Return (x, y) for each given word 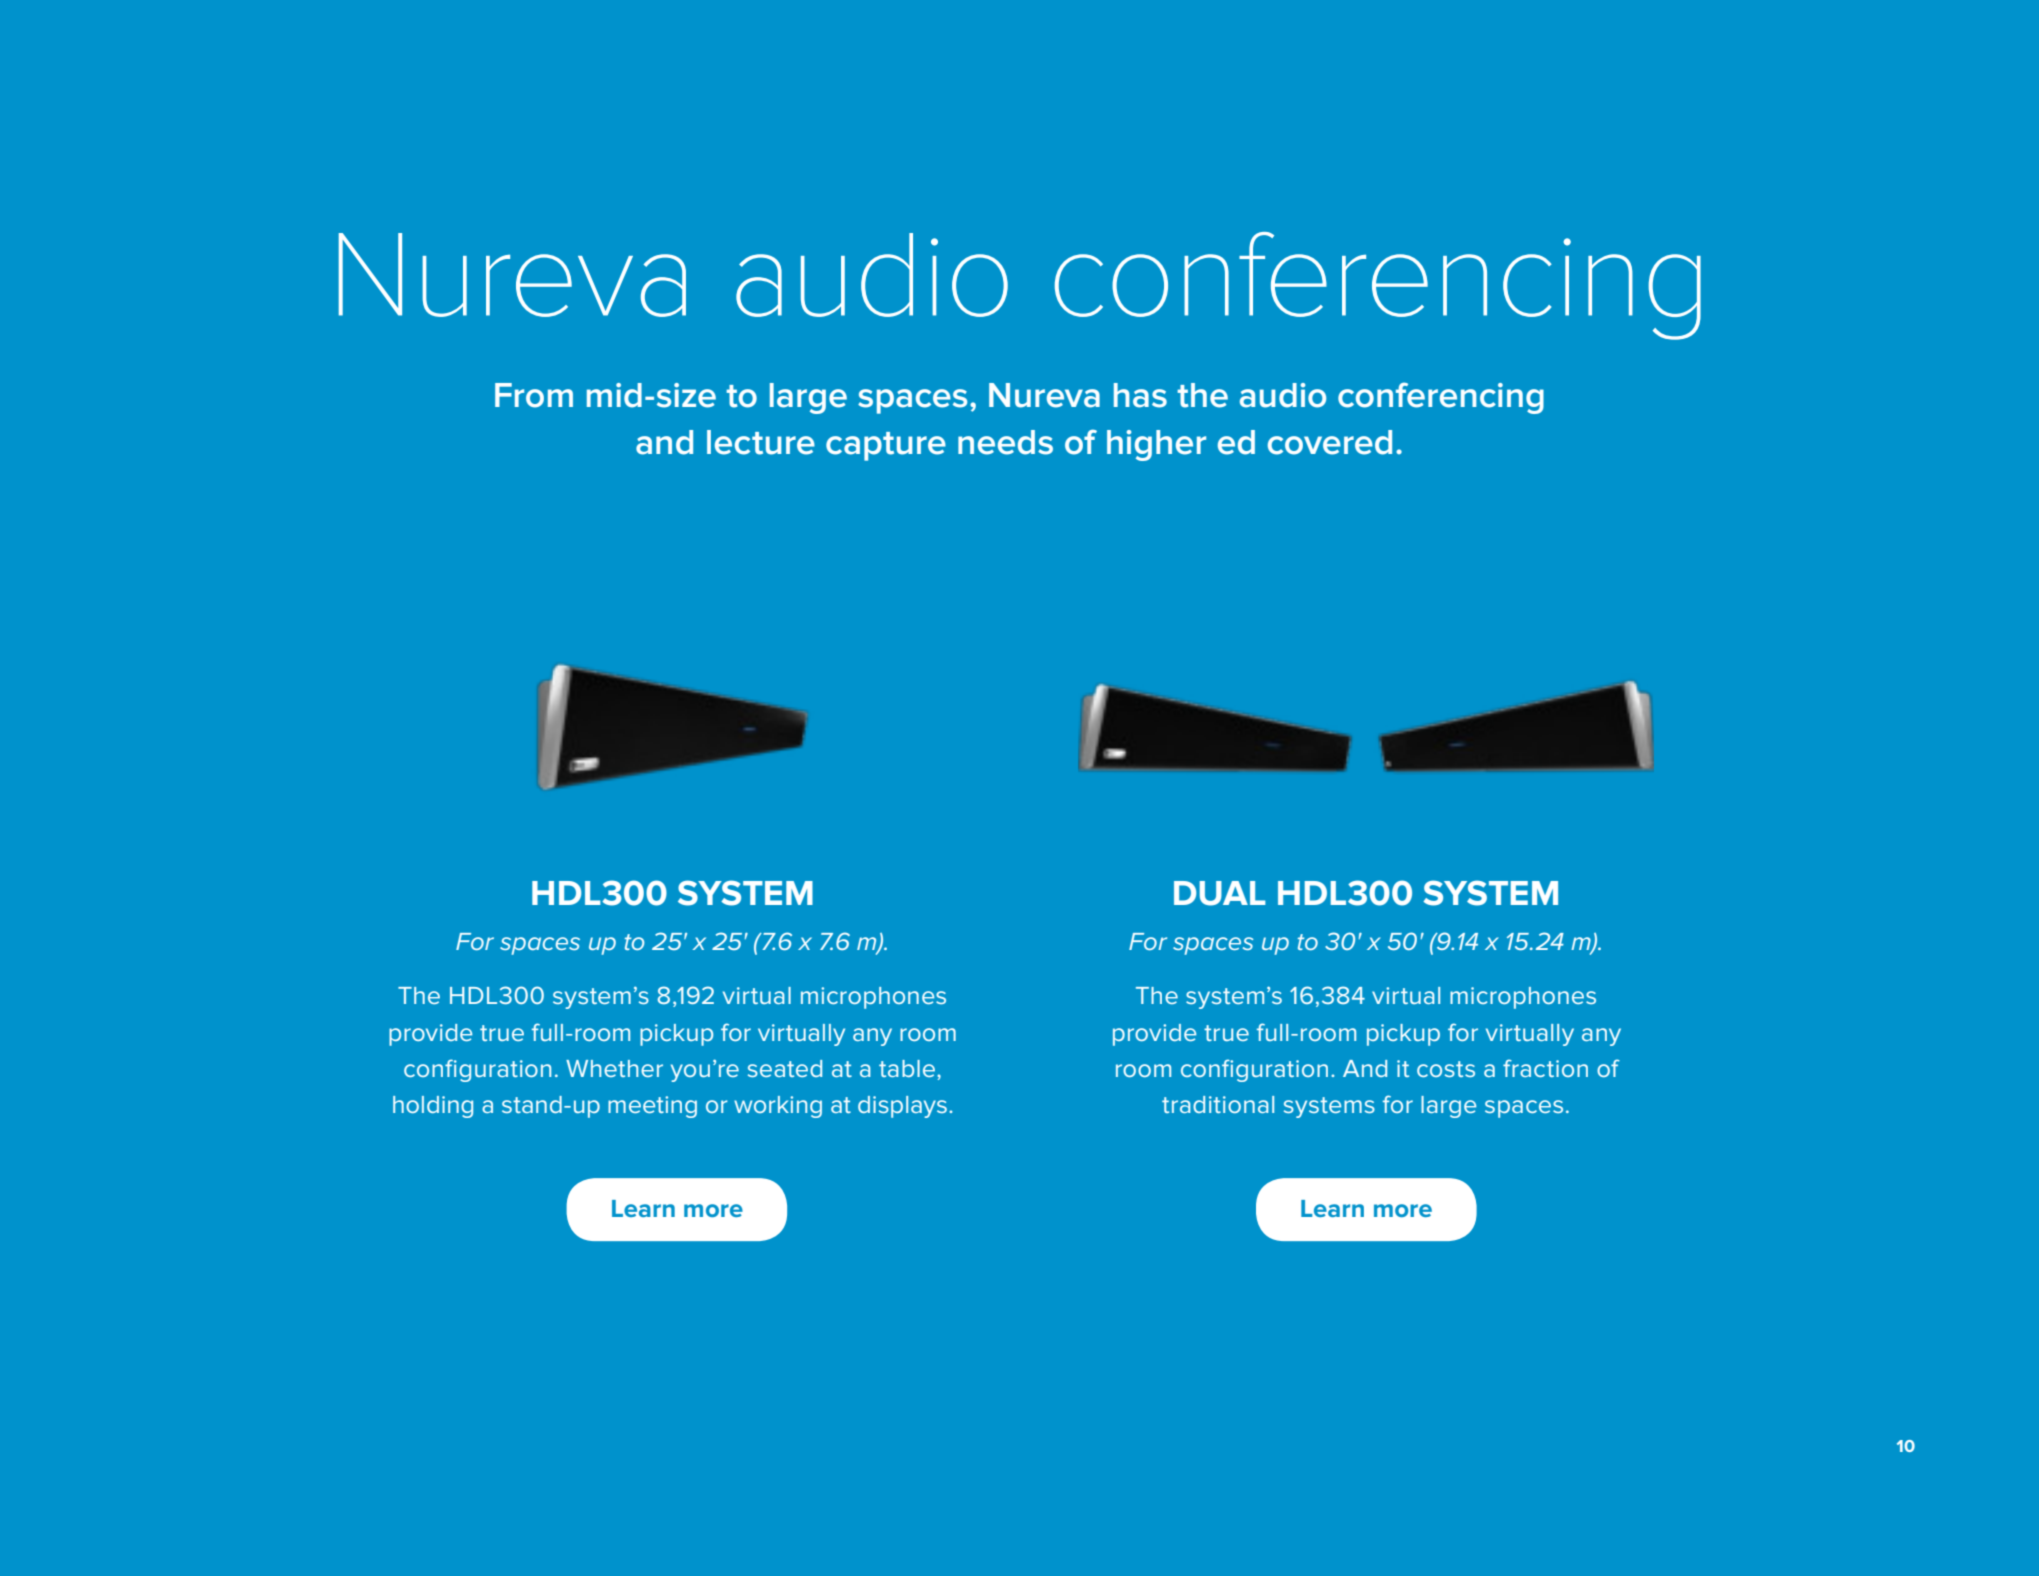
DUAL (1220, 893)
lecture (761, 442)
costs (1446, 1069)
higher (1156, 445)
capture (886, 446)
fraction (1545, 1068)
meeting (652, 1107)
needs (1005, 442)
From (534, 395)
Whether (614, 1068)
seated (785, 1068)
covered (1330, 442)
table (908, 1068)
